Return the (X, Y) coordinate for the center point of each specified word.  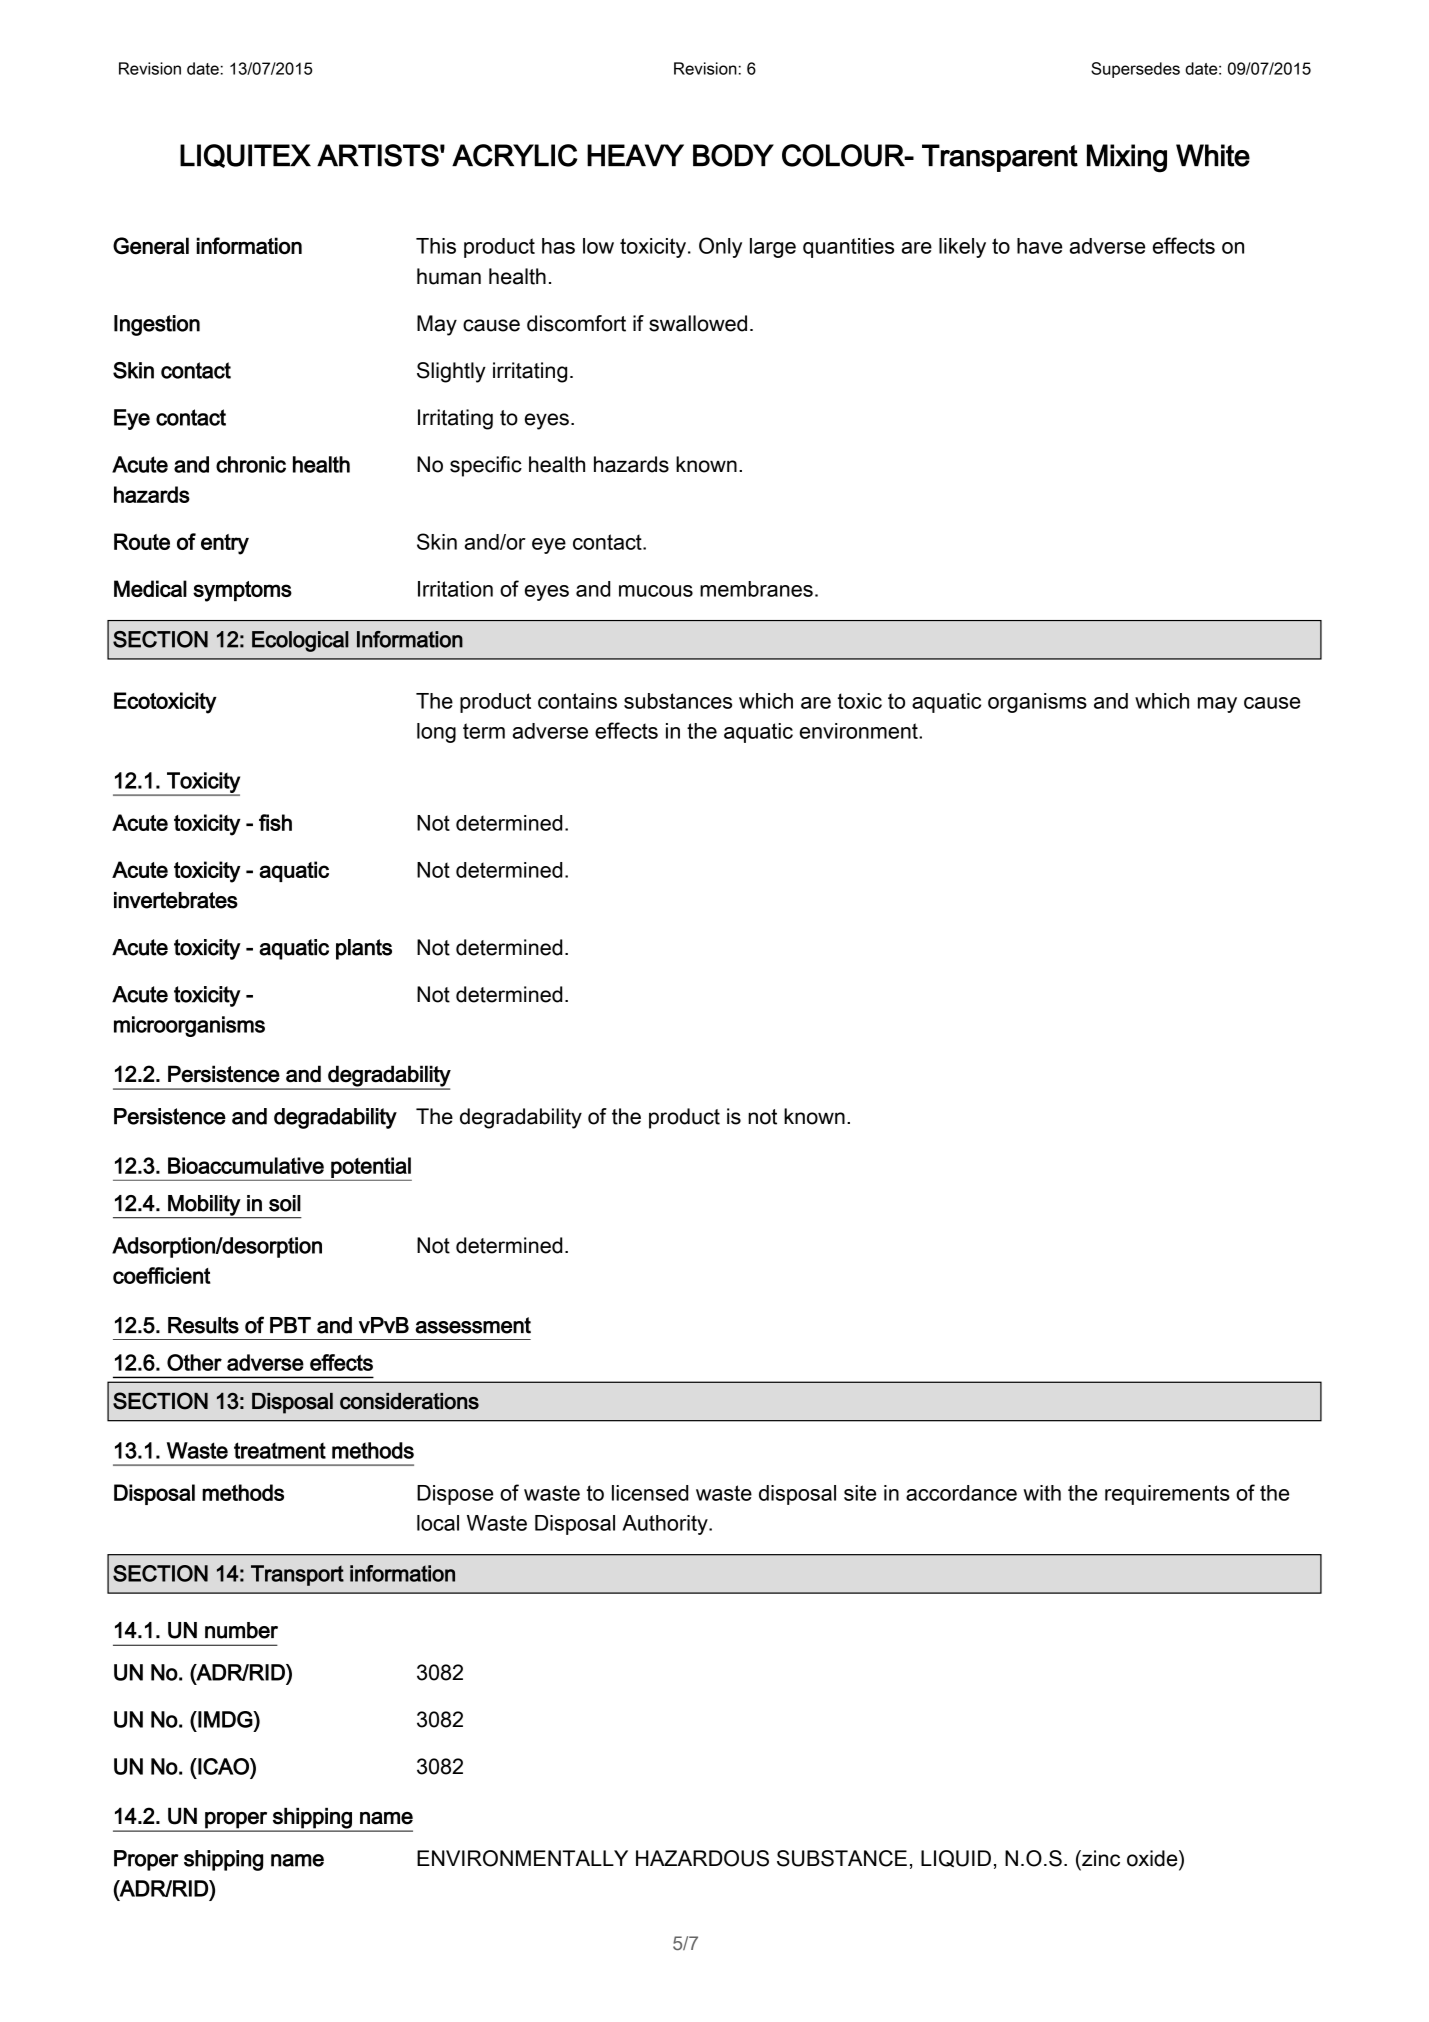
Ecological (300, 641)
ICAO (223, 1766)
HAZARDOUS (702, 1858)
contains (577, 701)
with (1042, 1493)
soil (285, 1203)
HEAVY (635, 155)
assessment (473, 1325)
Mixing (1127, 158)
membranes (756, 589)
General (151, 246)
